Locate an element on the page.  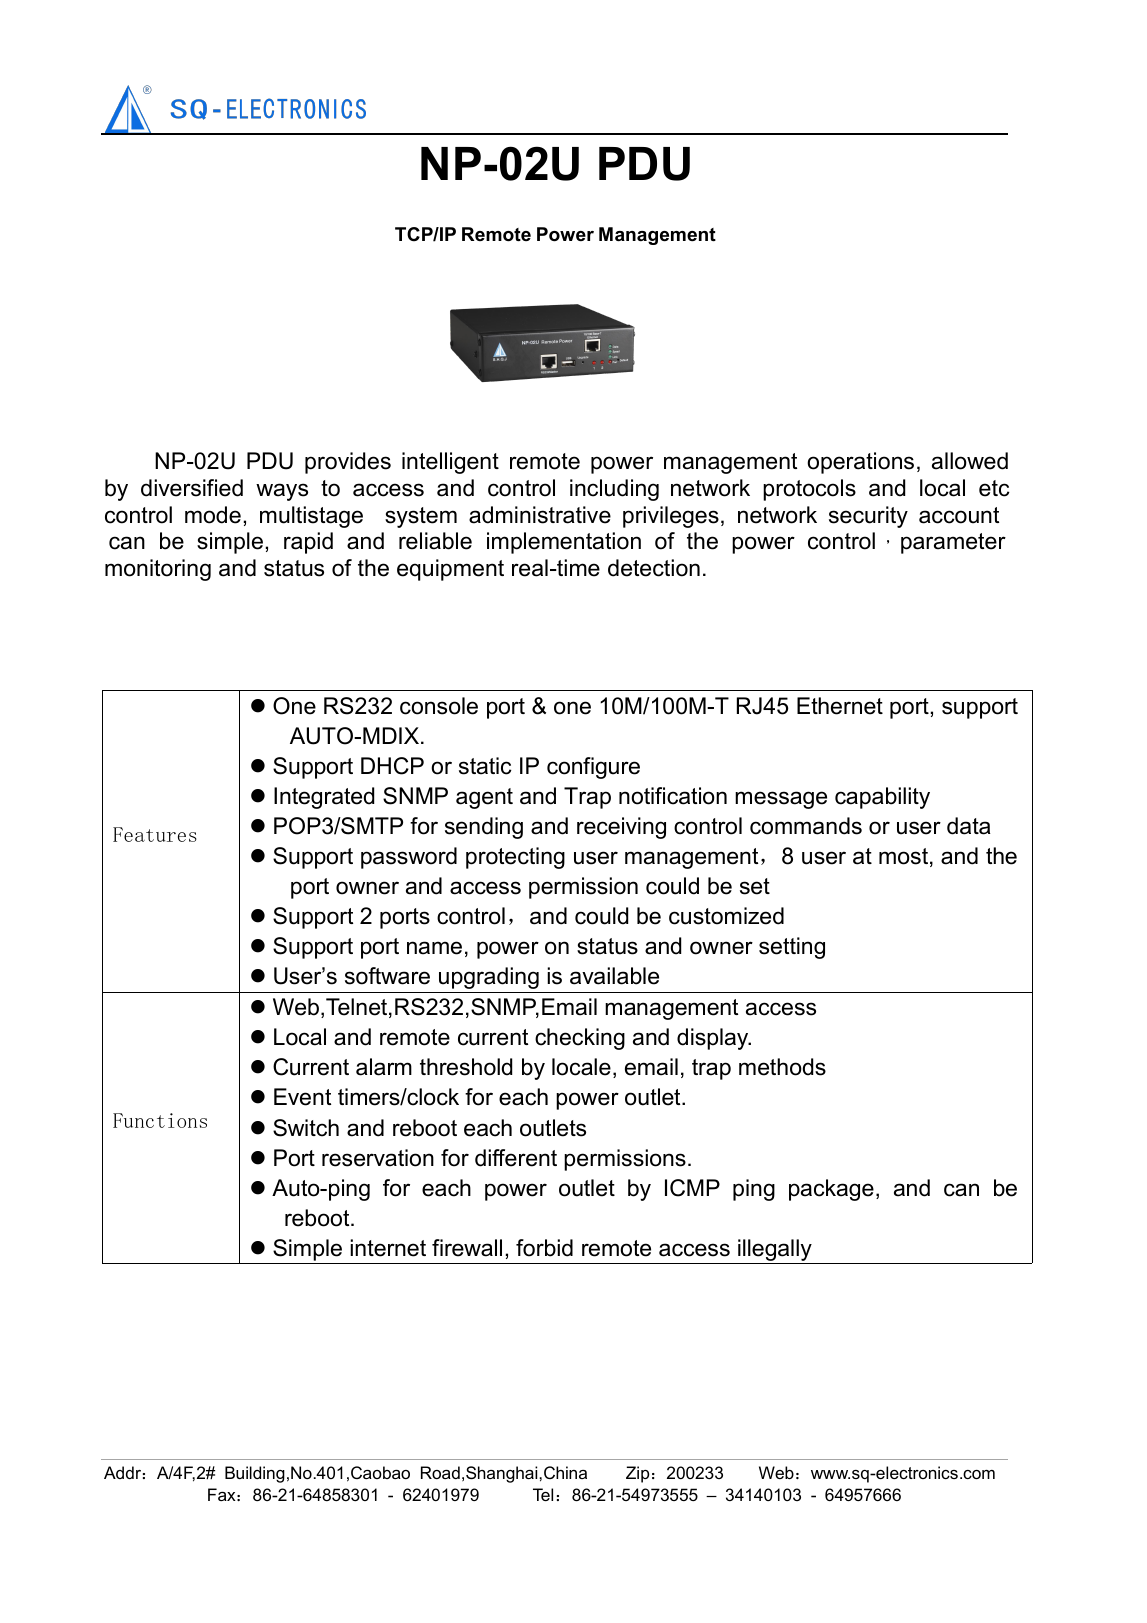
protecting is located at coordinates (515, 858).
